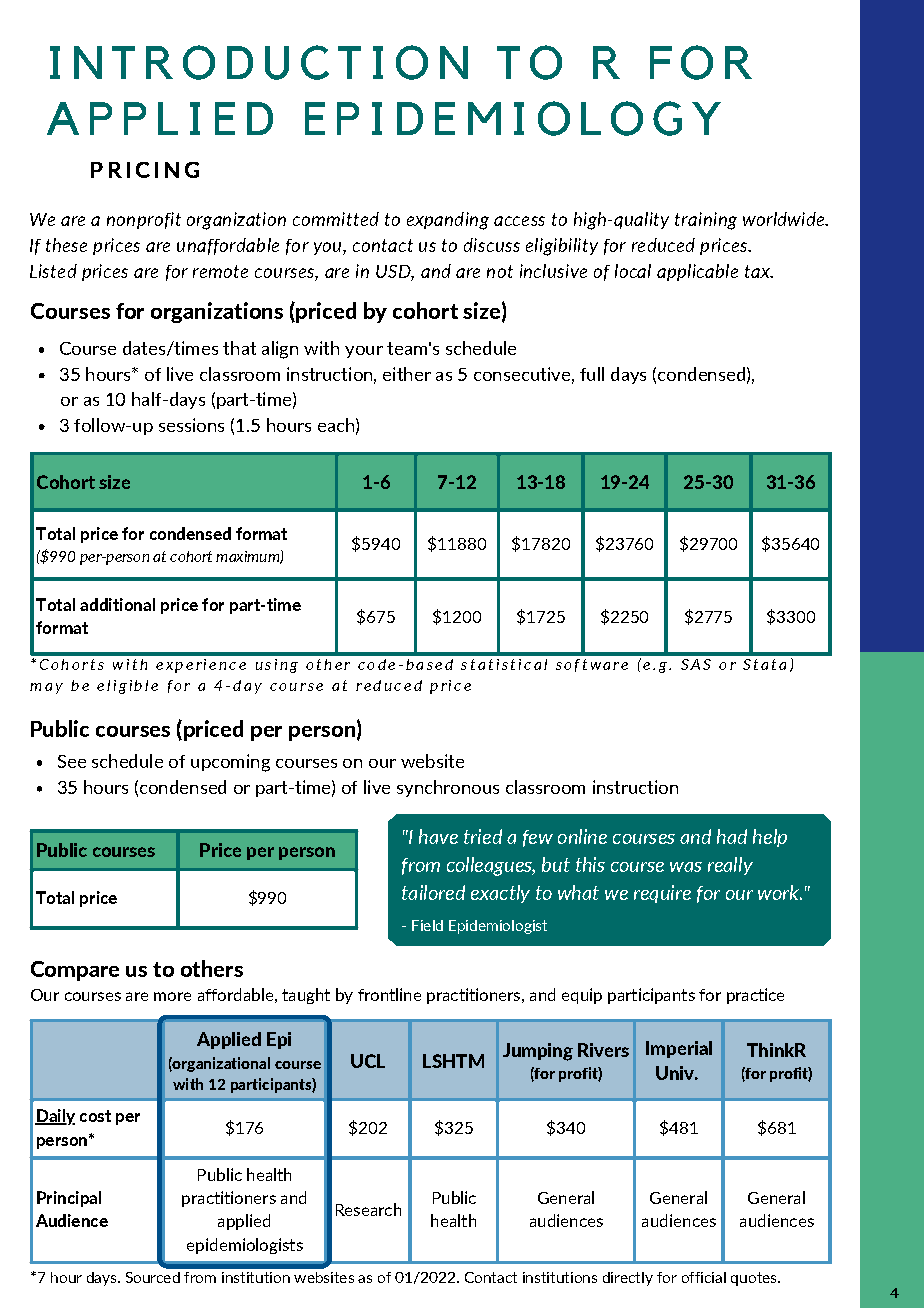 The image size is (924, 1308). What do you see at coordinates (407, 374) in the page?
I see `either` at bounding box center [407, 374].
